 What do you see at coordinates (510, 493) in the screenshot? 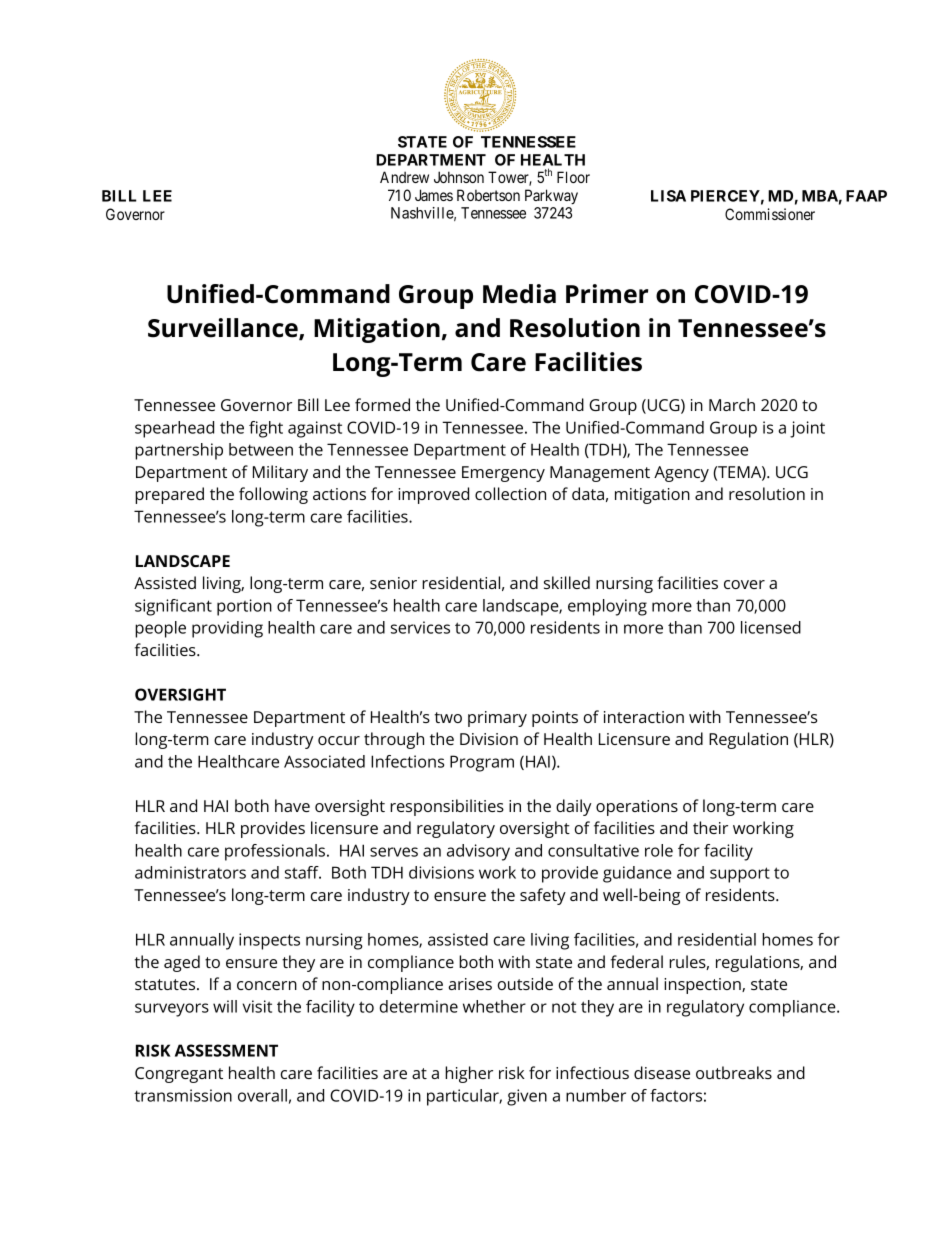
I see `collection` at bounding box center [510, 493].
